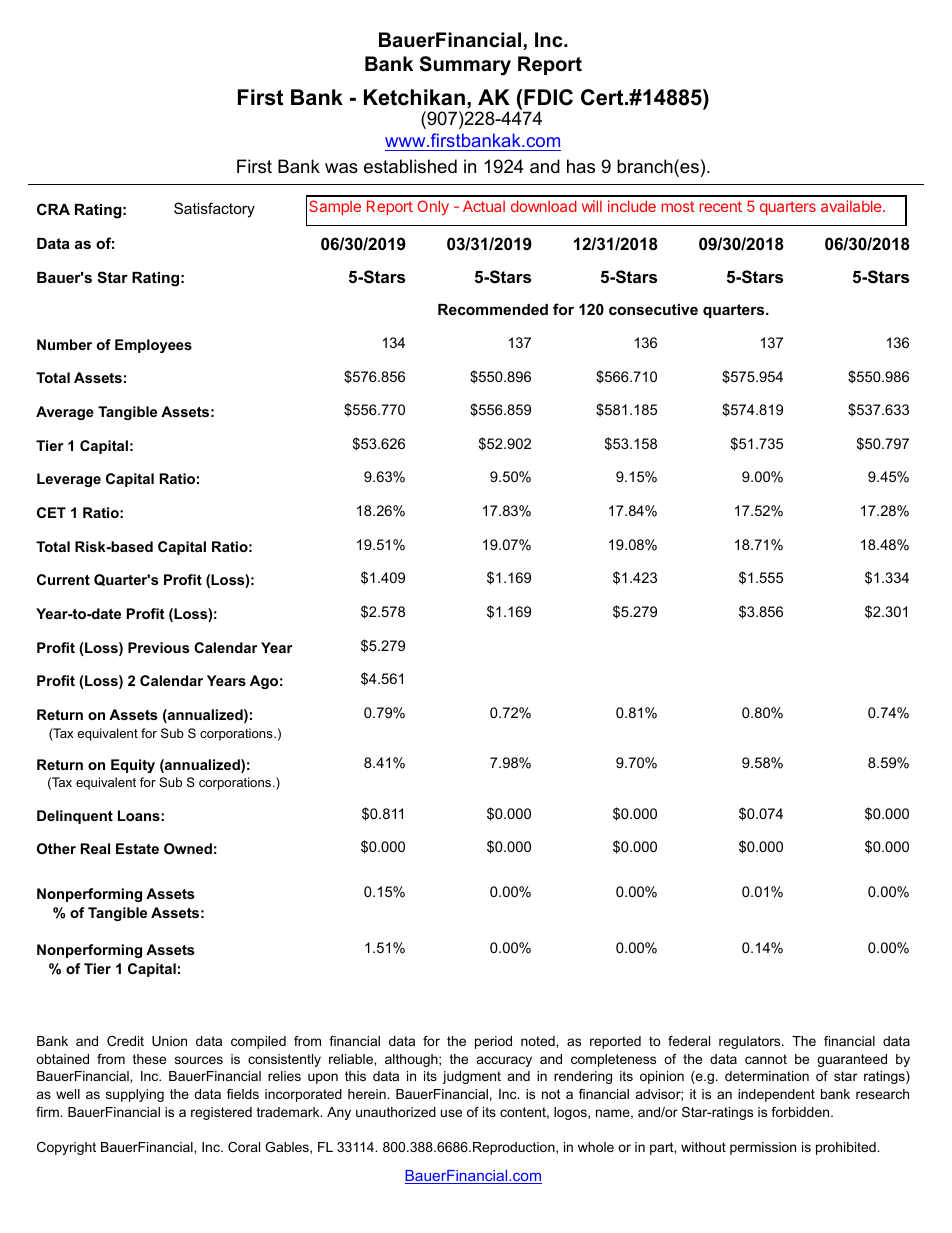 Image resolution: width=952 pixels, height=1233 pixels. Describe the element at coordinates (653, 309) in the screenshot. I see `consecutive` at that location.
